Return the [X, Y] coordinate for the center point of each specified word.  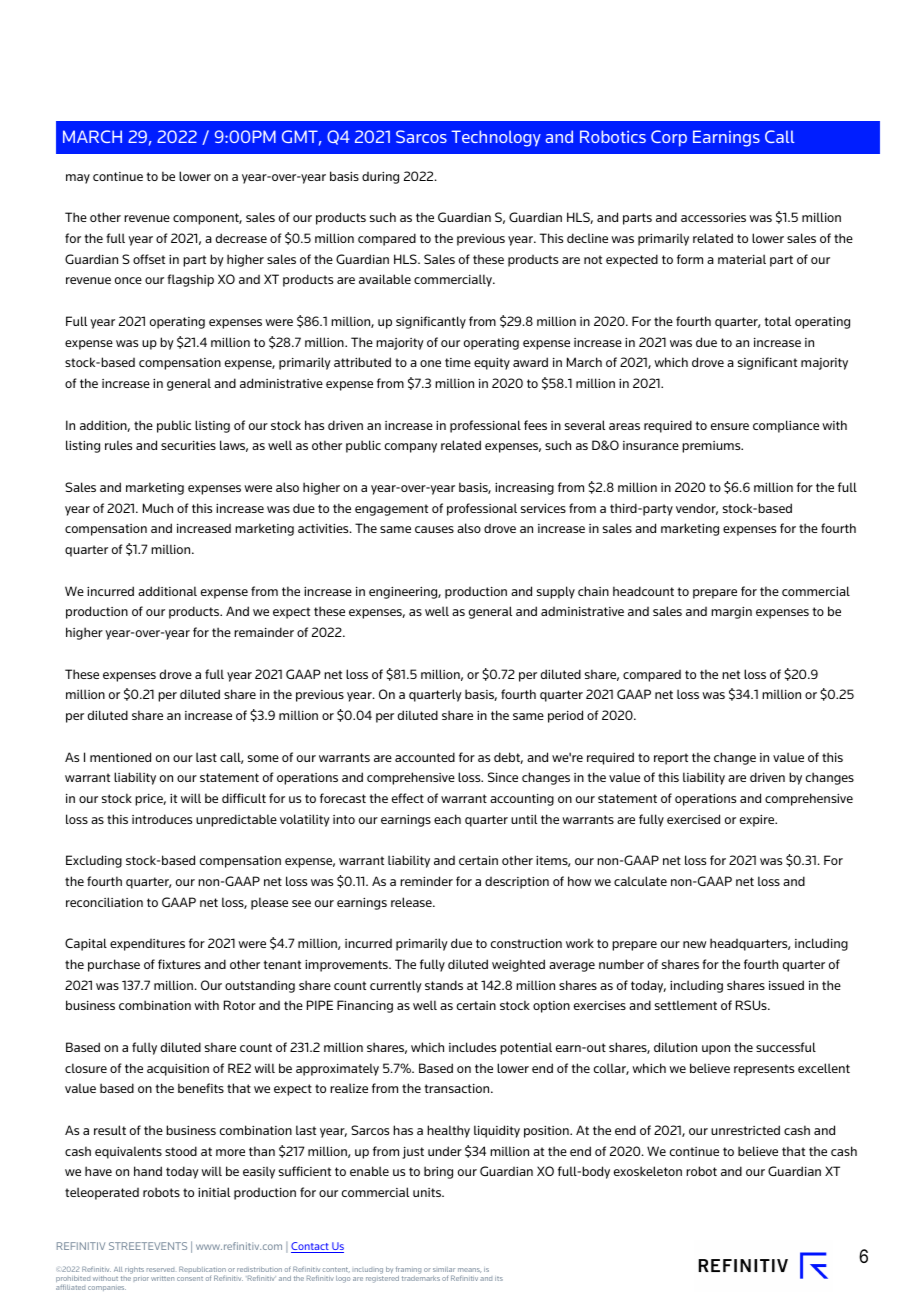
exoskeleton [648, 1171]
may [78, 179]
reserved [160, 1270]
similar [444, 1269]
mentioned [120, 757]
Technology [496, 138]
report [671, 759]
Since [503, 777]
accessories [713, 217]
